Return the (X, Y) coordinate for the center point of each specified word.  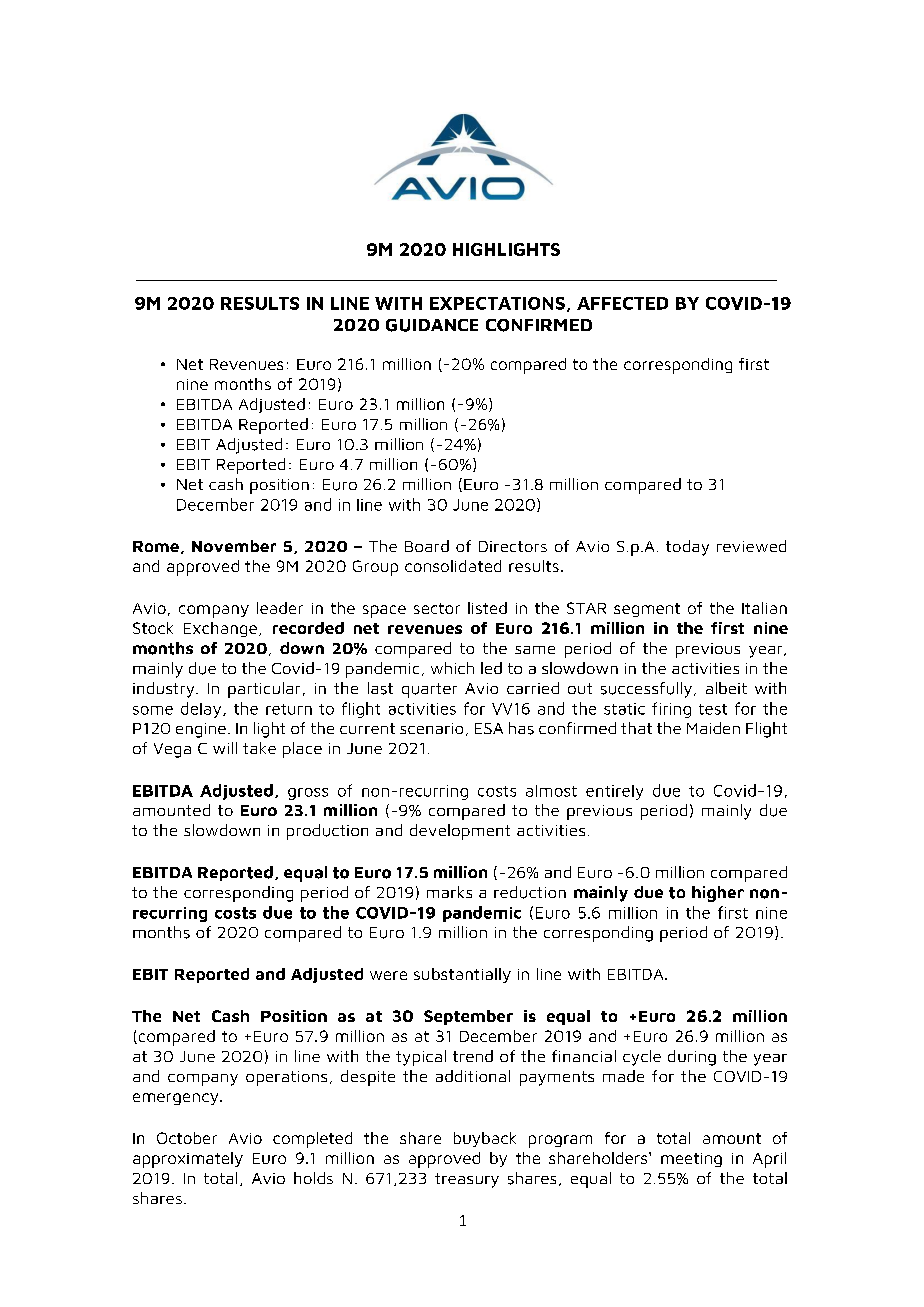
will (225, 748)
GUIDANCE (432, 325)
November (234, 546)
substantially (462, 975)
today (687, 548)
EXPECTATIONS (497, 303)
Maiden (713, 728)
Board (427, 546)
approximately (188, 1160)
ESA (489, 728)
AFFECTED (622, 303)
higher (718, 894)
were (388, 975)
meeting (691, 1160)
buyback (485, 1139)
